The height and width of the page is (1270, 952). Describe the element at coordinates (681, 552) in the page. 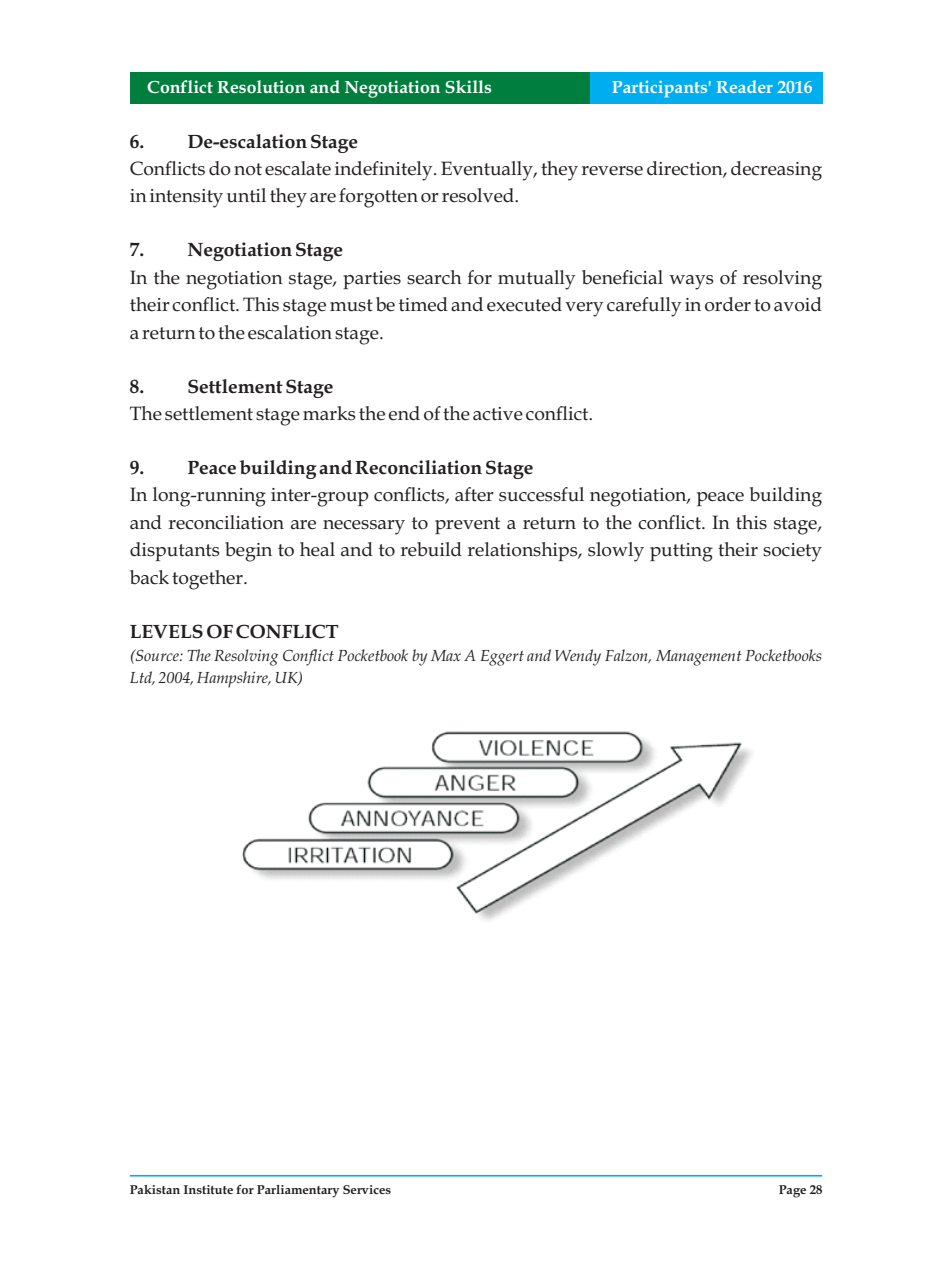

I see `putting` at that location.
